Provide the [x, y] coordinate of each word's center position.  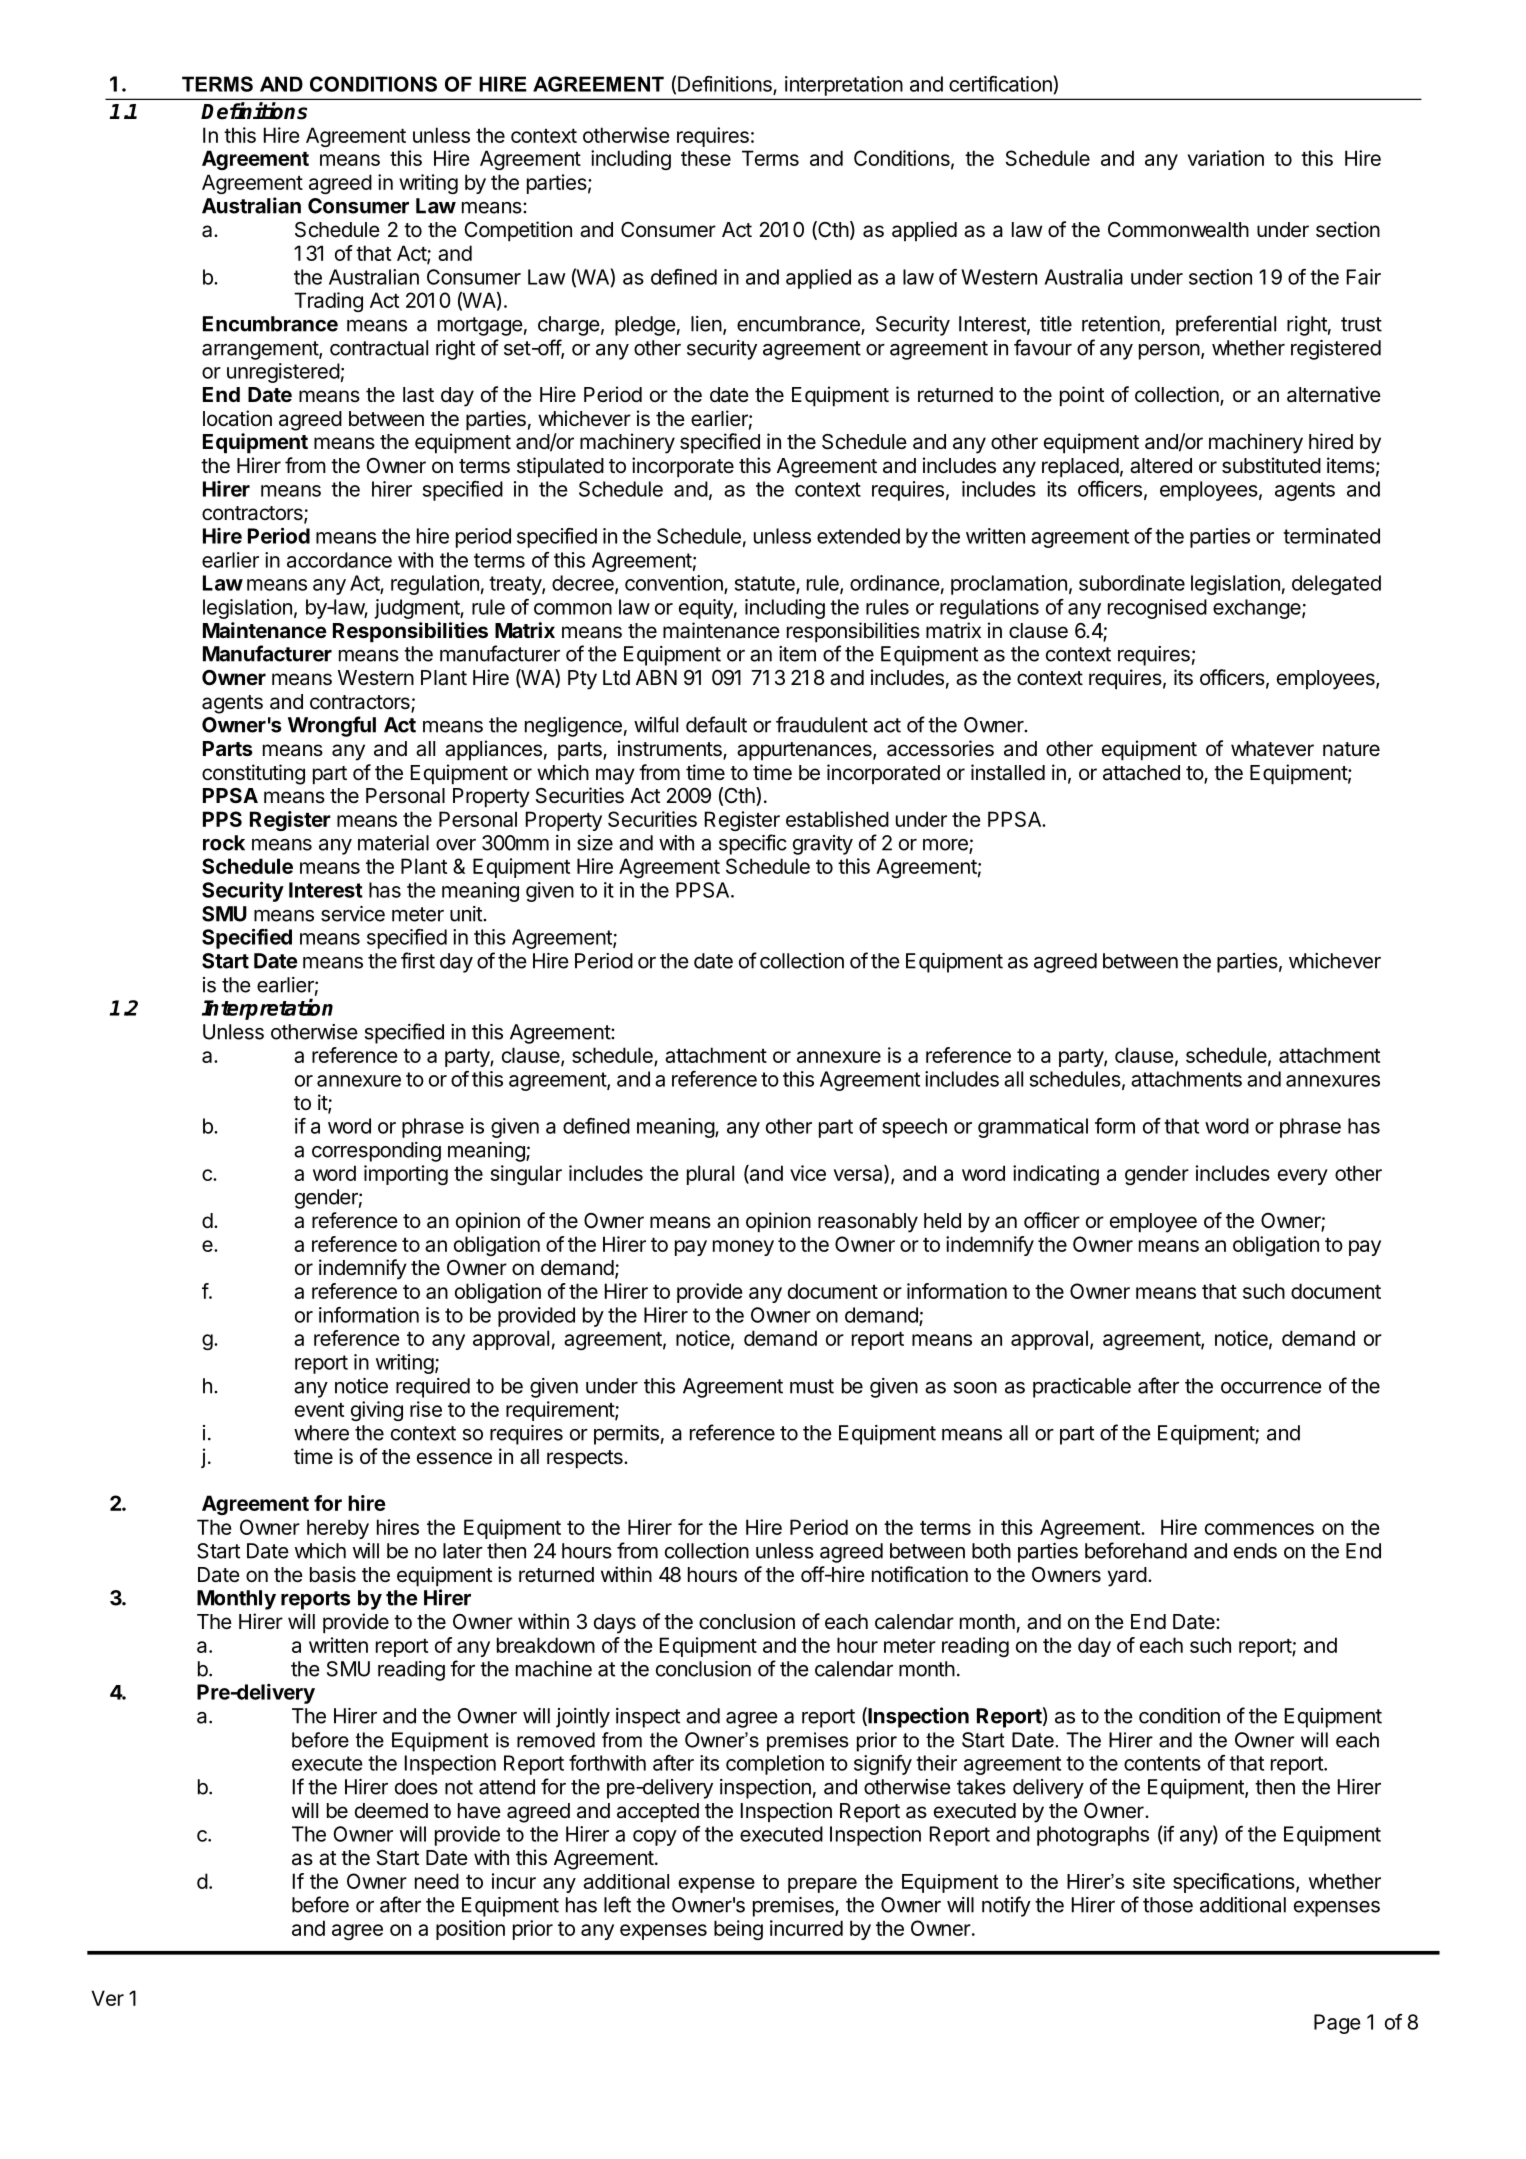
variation [1226, 158]
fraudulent [822, 724]
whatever [1272, 749]
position [470, 1930]
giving [377, 1411]
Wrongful [332, 726]
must [812, 1386]
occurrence [1271, 1388]
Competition [518, 231]
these [706, 158]
